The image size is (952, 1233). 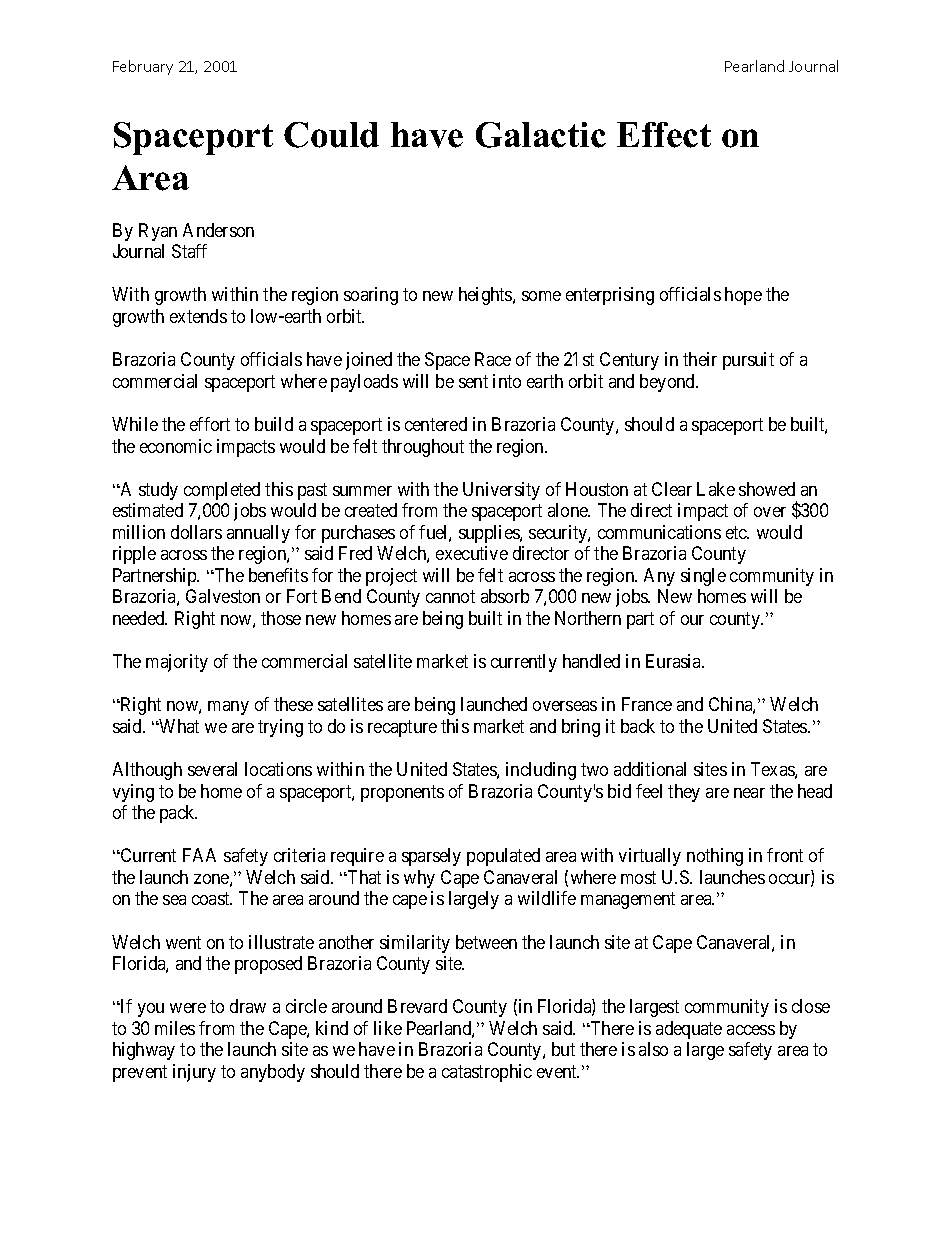 I want to click on February, so click(x=143, y=67).
